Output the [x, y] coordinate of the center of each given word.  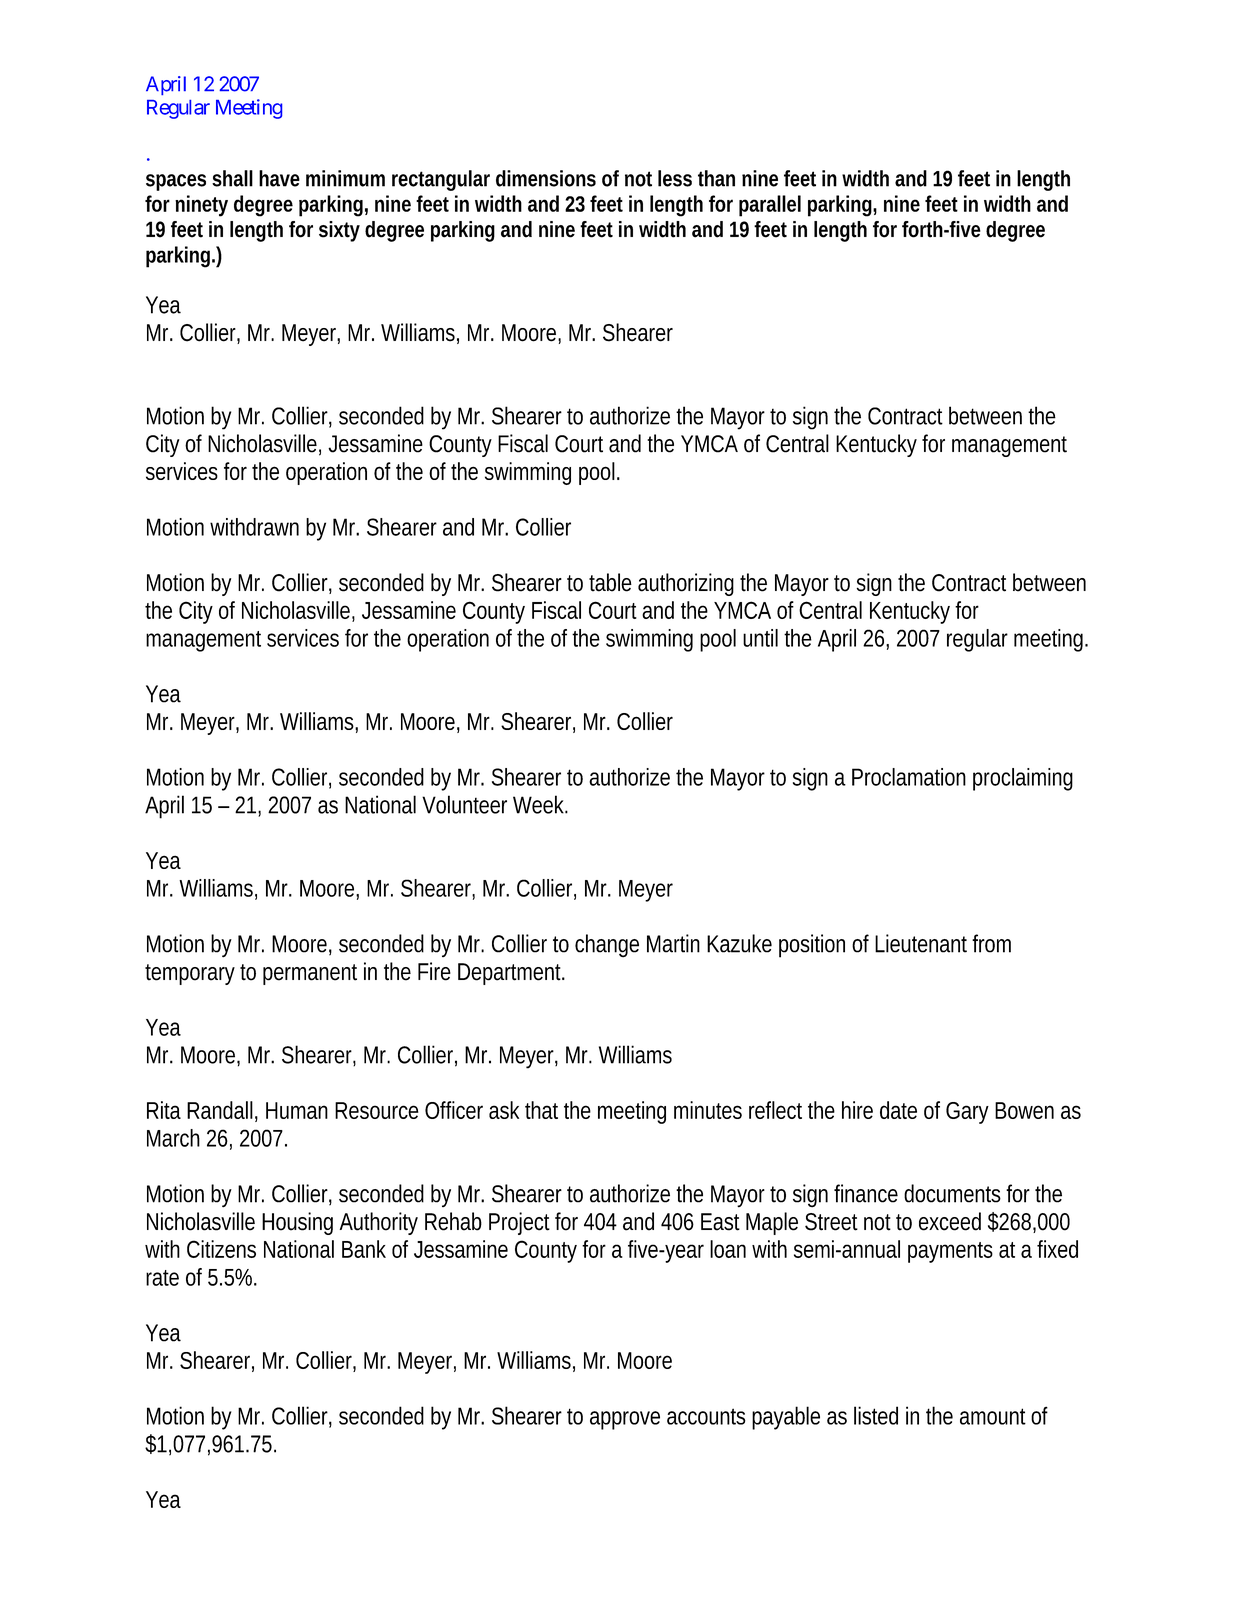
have [279, 178]
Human [297, 1110]
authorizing [686, 584]
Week [540, 804]
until [760, 638]
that [541, 1110]
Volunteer [464, 804]
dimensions [546, 178]
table [610, 582]
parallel [770, 206]
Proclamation [909, 777]
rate [162, 1278]
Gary [967, 1113]
